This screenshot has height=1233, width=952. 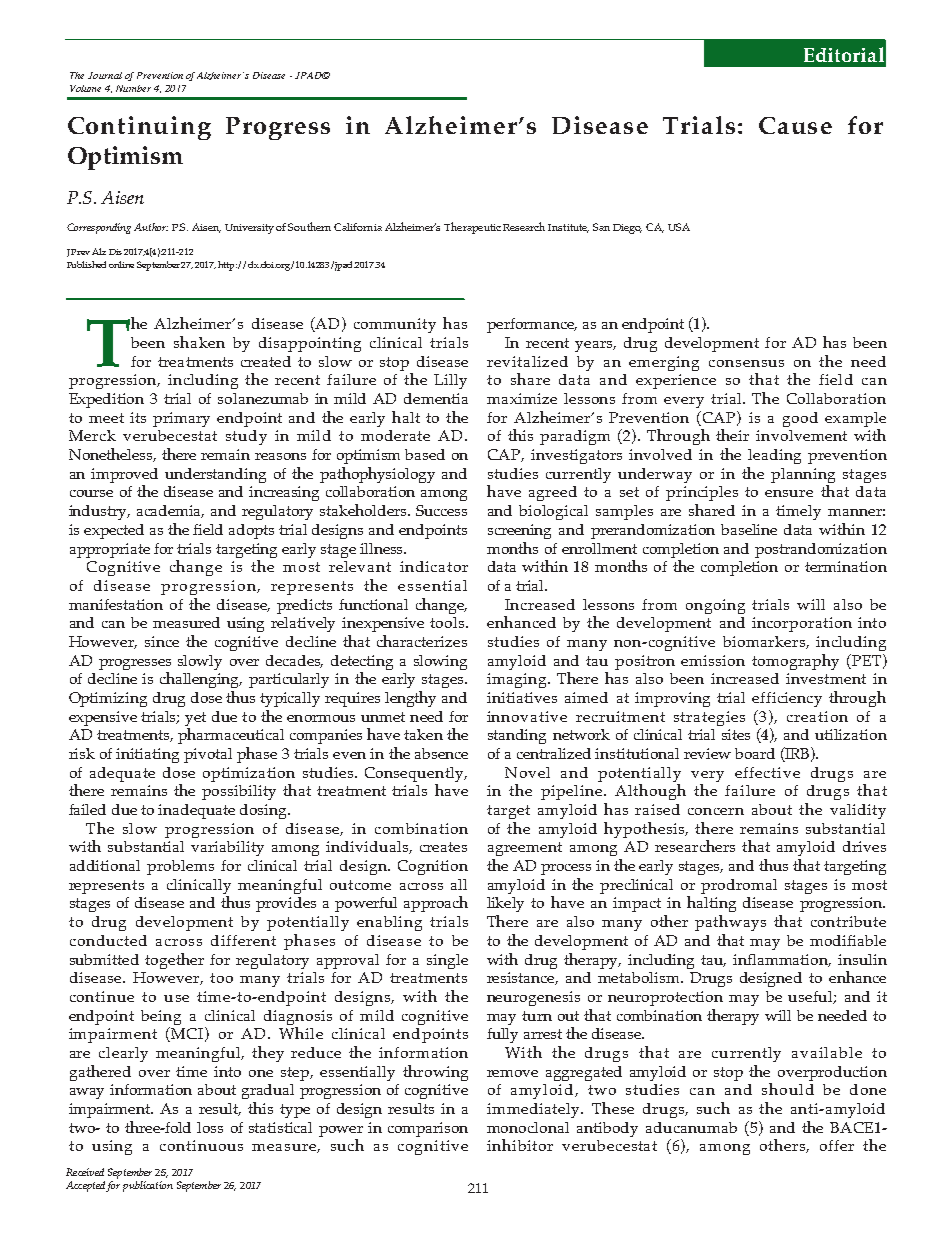 I want to click on leading, so click(x=774, y=456).
